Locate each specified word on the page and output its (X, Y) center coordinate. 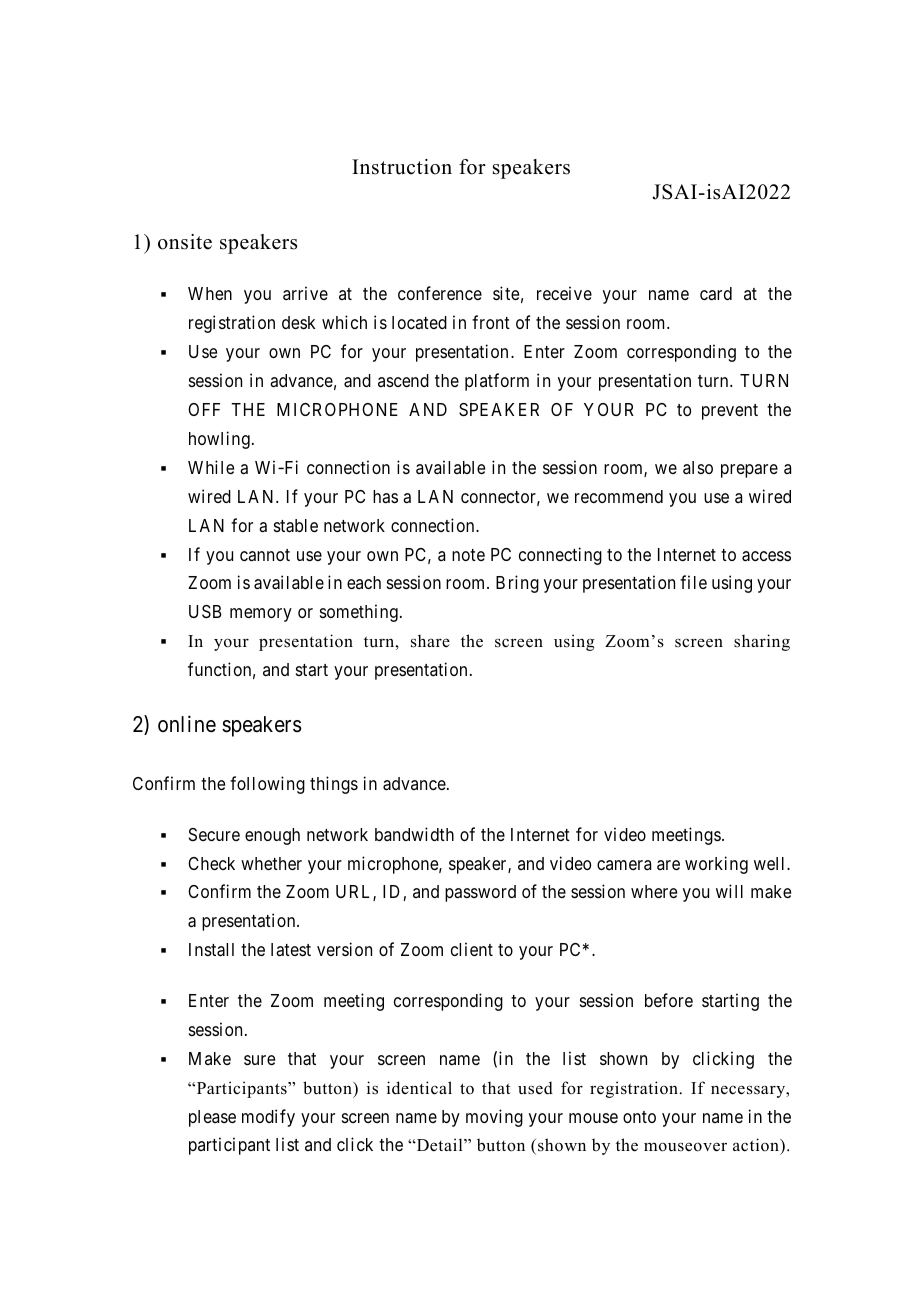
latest (291, 949)
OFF (204, 409)
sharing (762, 642)
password (480, 893)
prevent (730, 412)
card (716, 293)
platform (497, 382)
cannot (265, 555)
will (729, 891)
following (267, 785)
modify (268, 1118)
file (693, 582)
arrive (305, 293)
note (468, 555)
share (430, 641)
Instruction (402, 167)
